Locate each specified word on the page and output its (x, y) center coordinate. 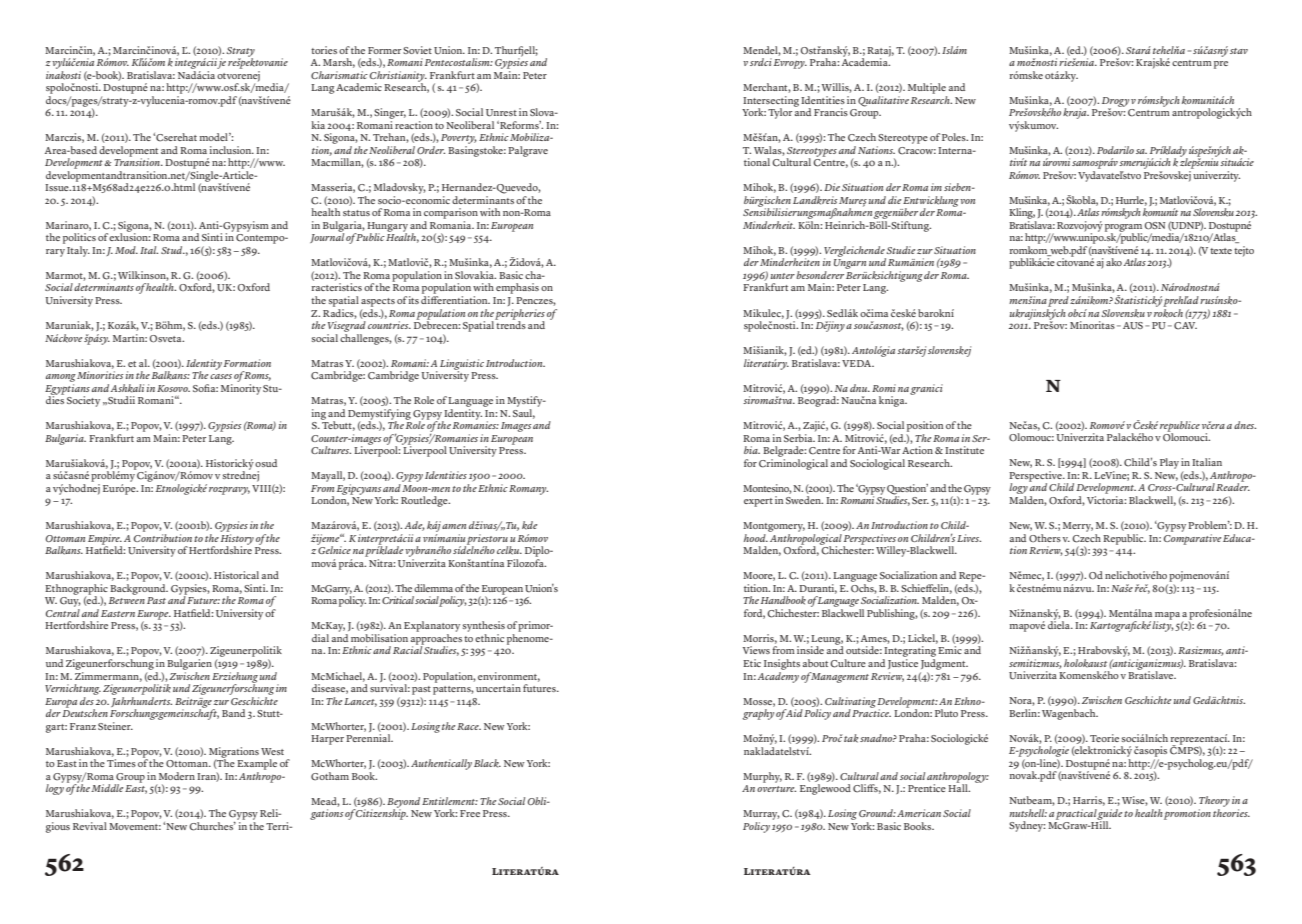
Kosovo (173, 388)
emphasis (517, 288)
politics (79, 238)
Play (1169, 463)
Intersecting (771, 102)
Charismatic (339, 75)
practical (1077, 814)
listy (1163, 625)
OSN (1155, 226)
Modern (177, 776)
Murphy (762, 777)
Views (756, 650)
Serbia (799, 438)
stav (1239, 51)
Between (127, 600)
